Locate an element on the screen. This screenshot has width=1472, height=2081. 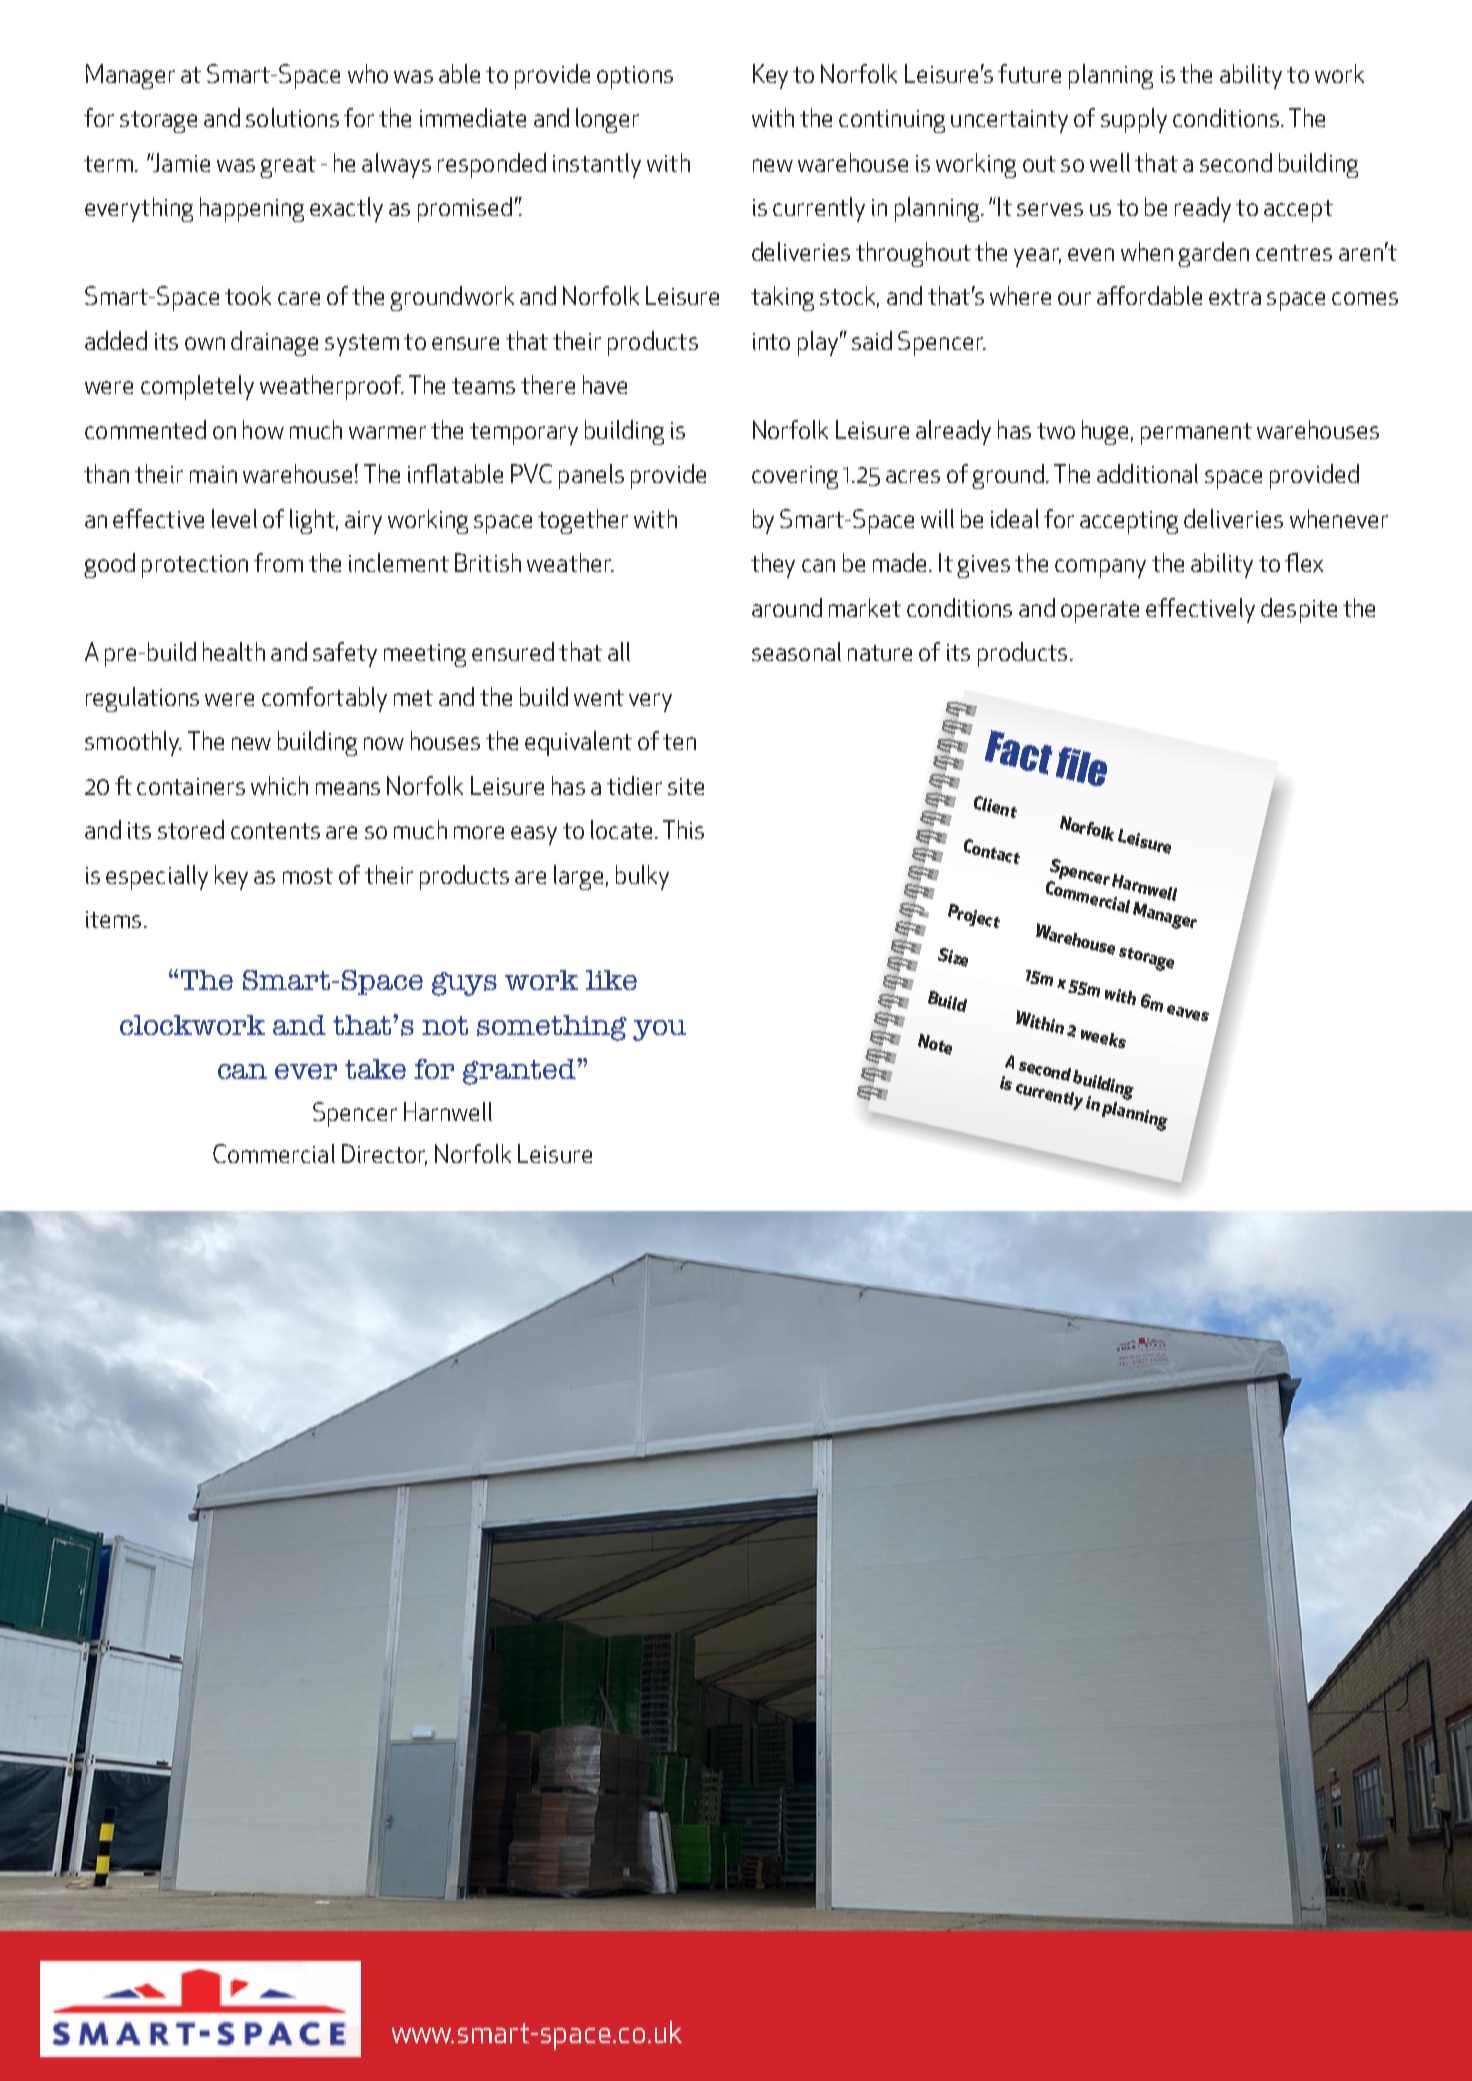
options is located at coordinates (635, 77).
